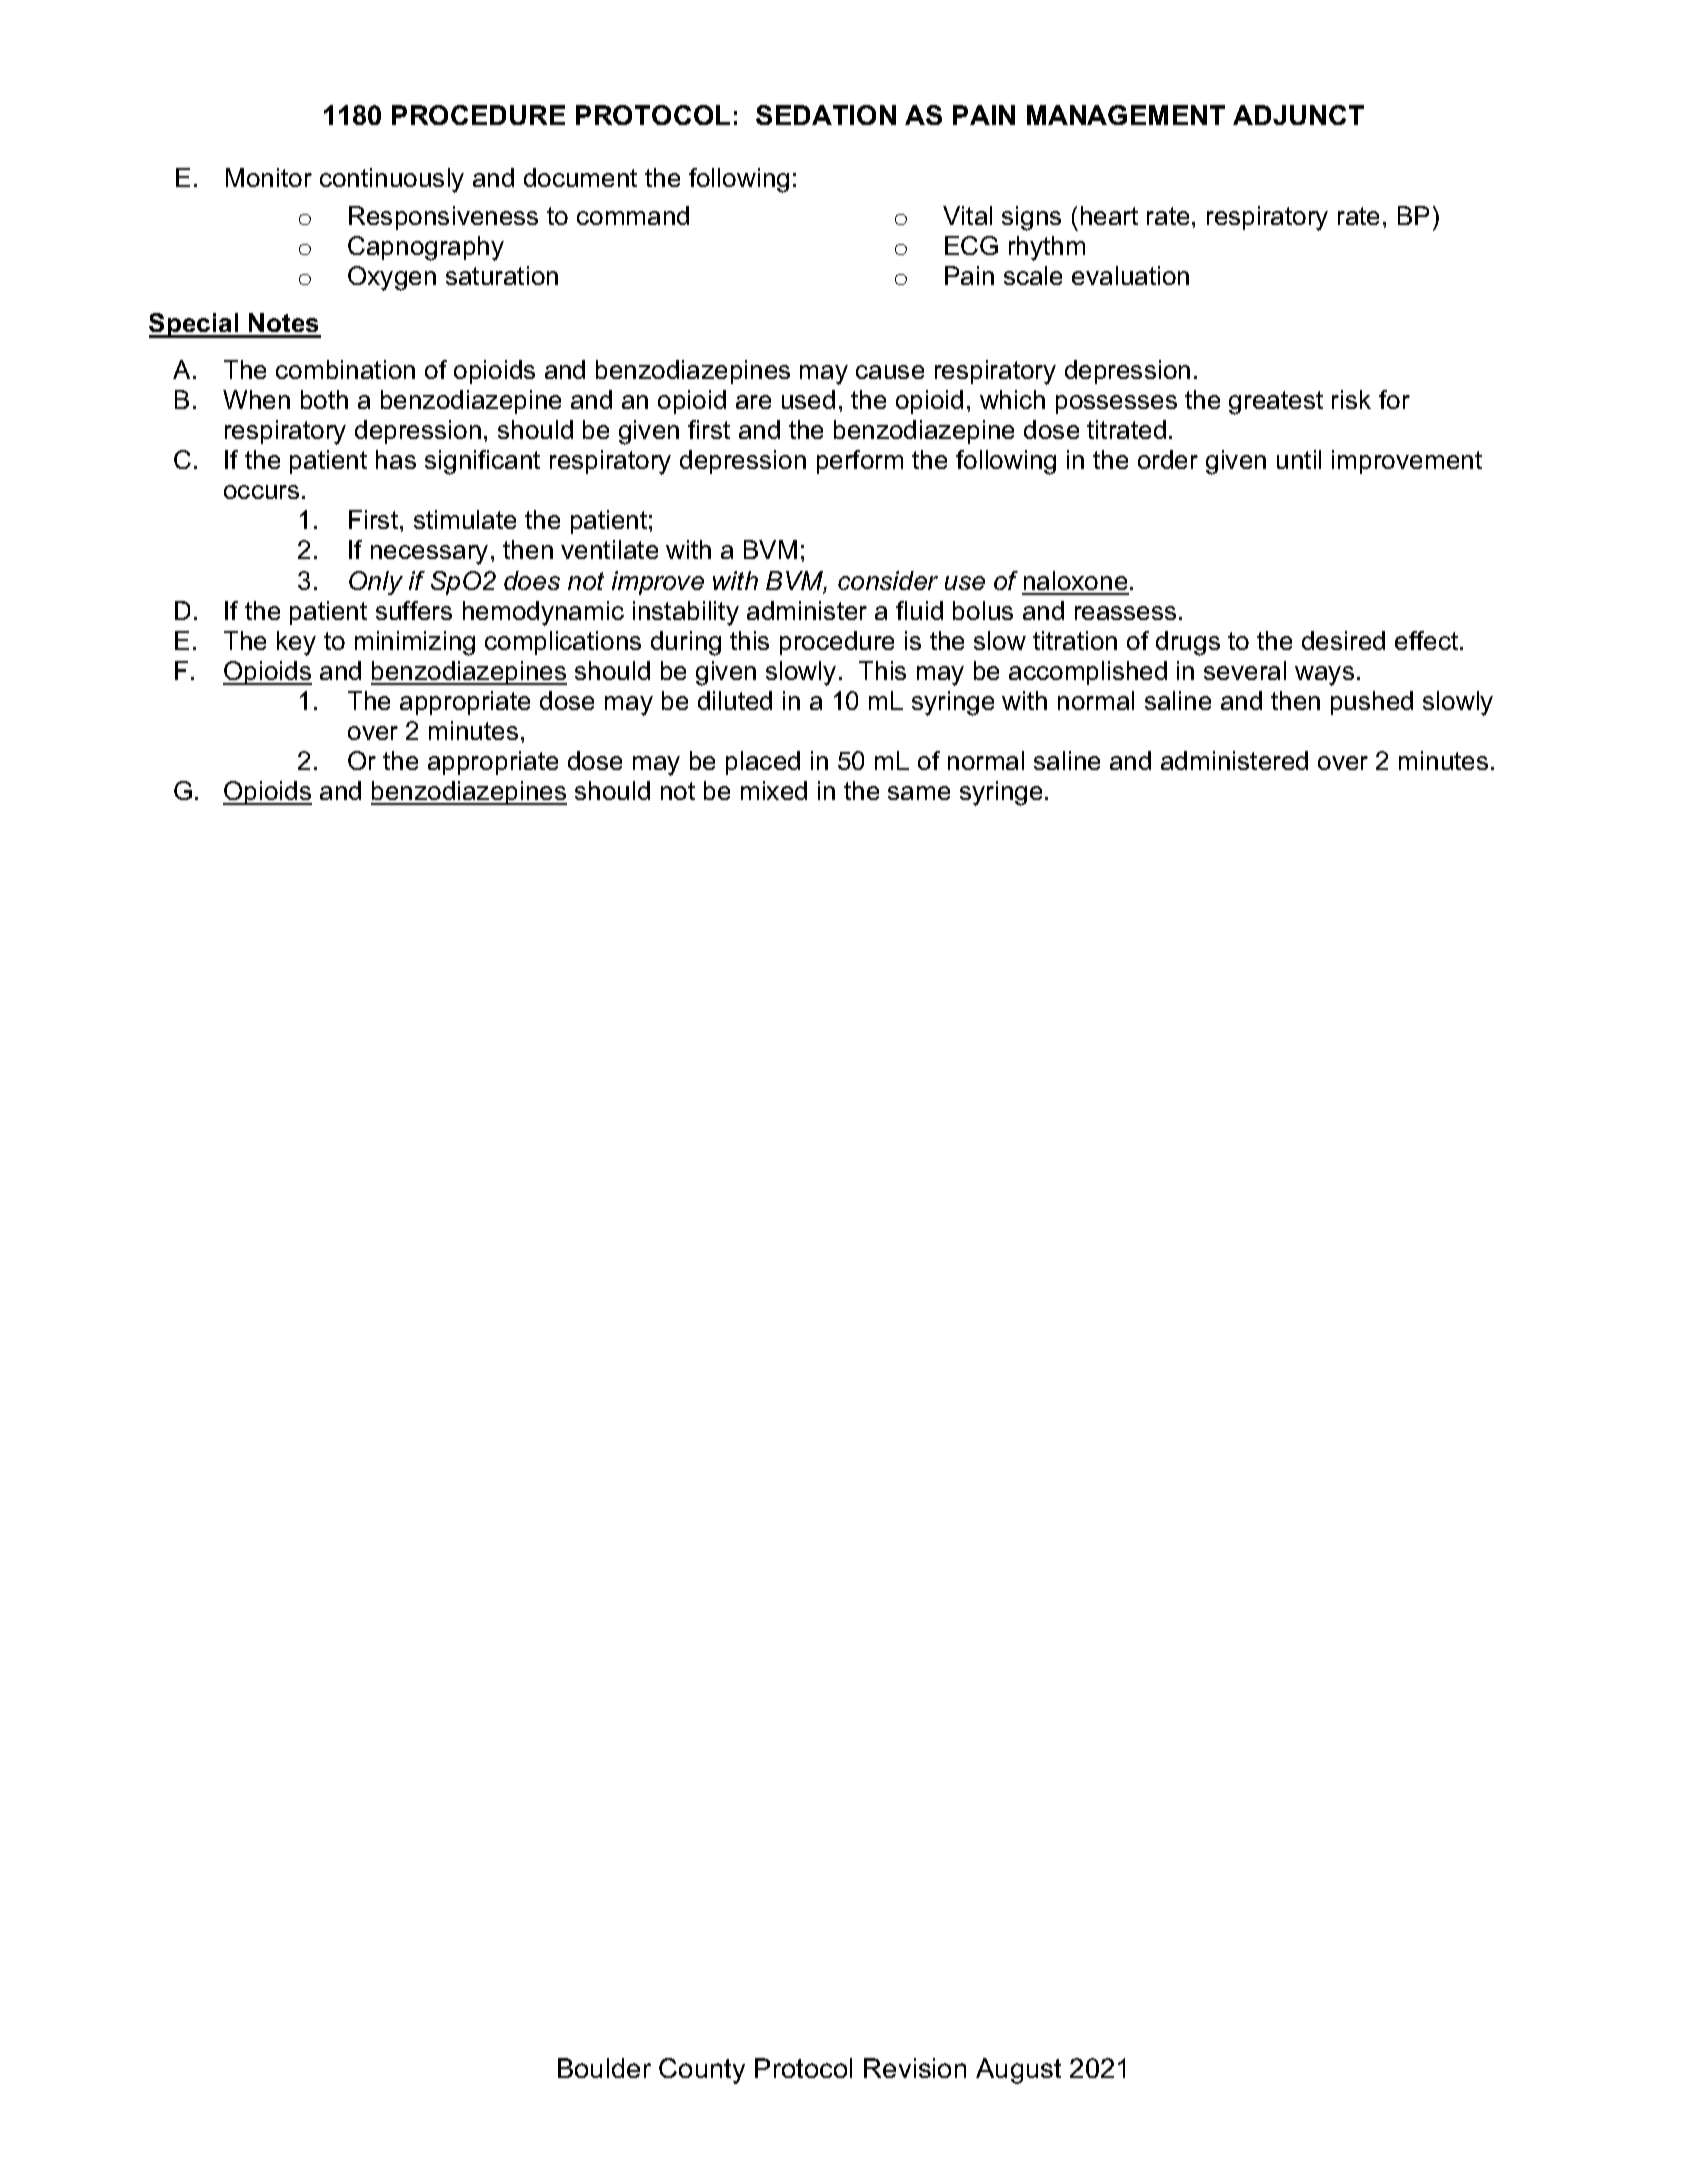 This screenshot has width=1688, height=2184. Describe the element at coordinates (888, 580) in the screenshot. I see `consider` at that location.
